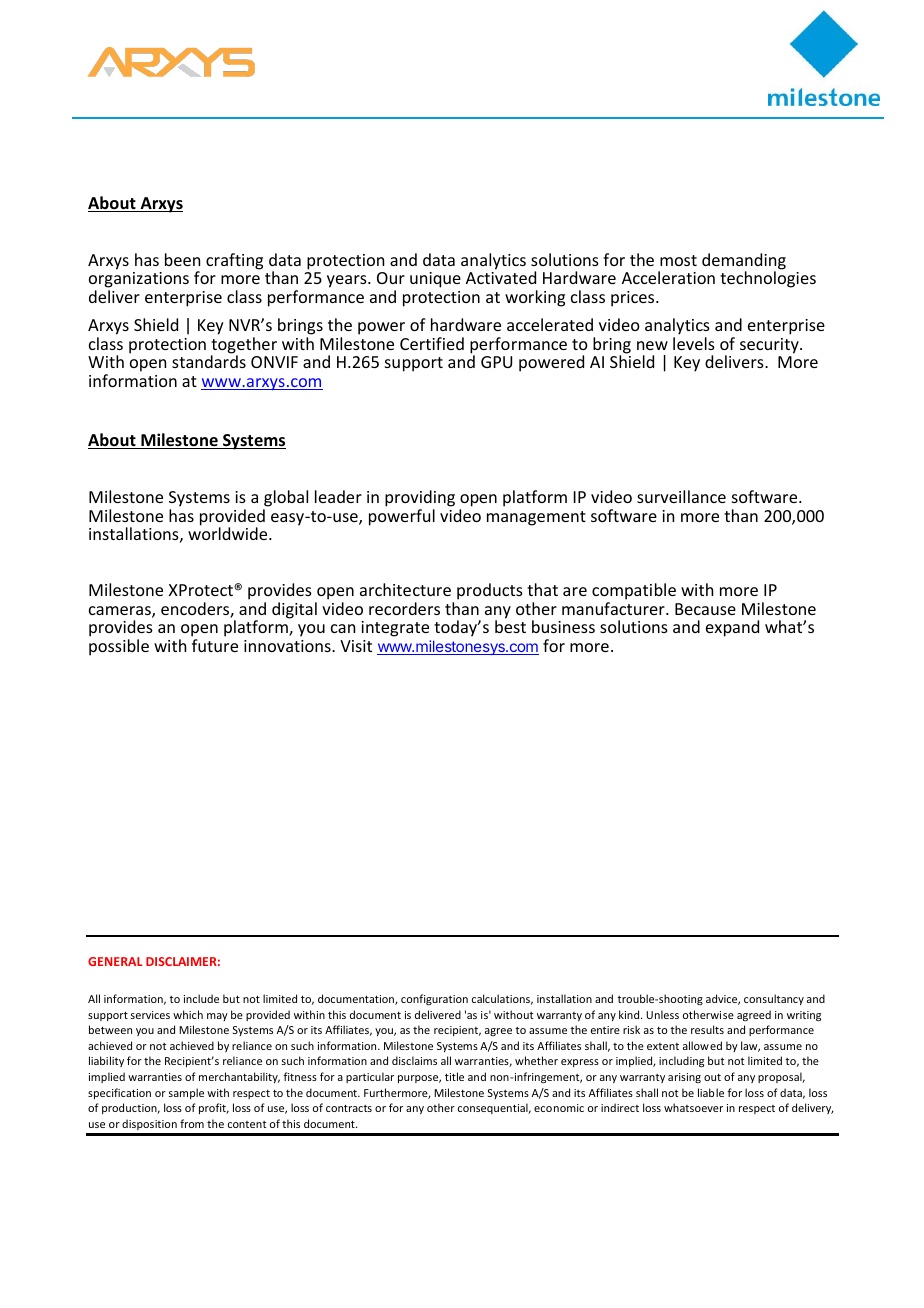  What do you see at coordinates (434, 999) in the screenshot?
I see `configuration` at bounding box center [434, 999].
